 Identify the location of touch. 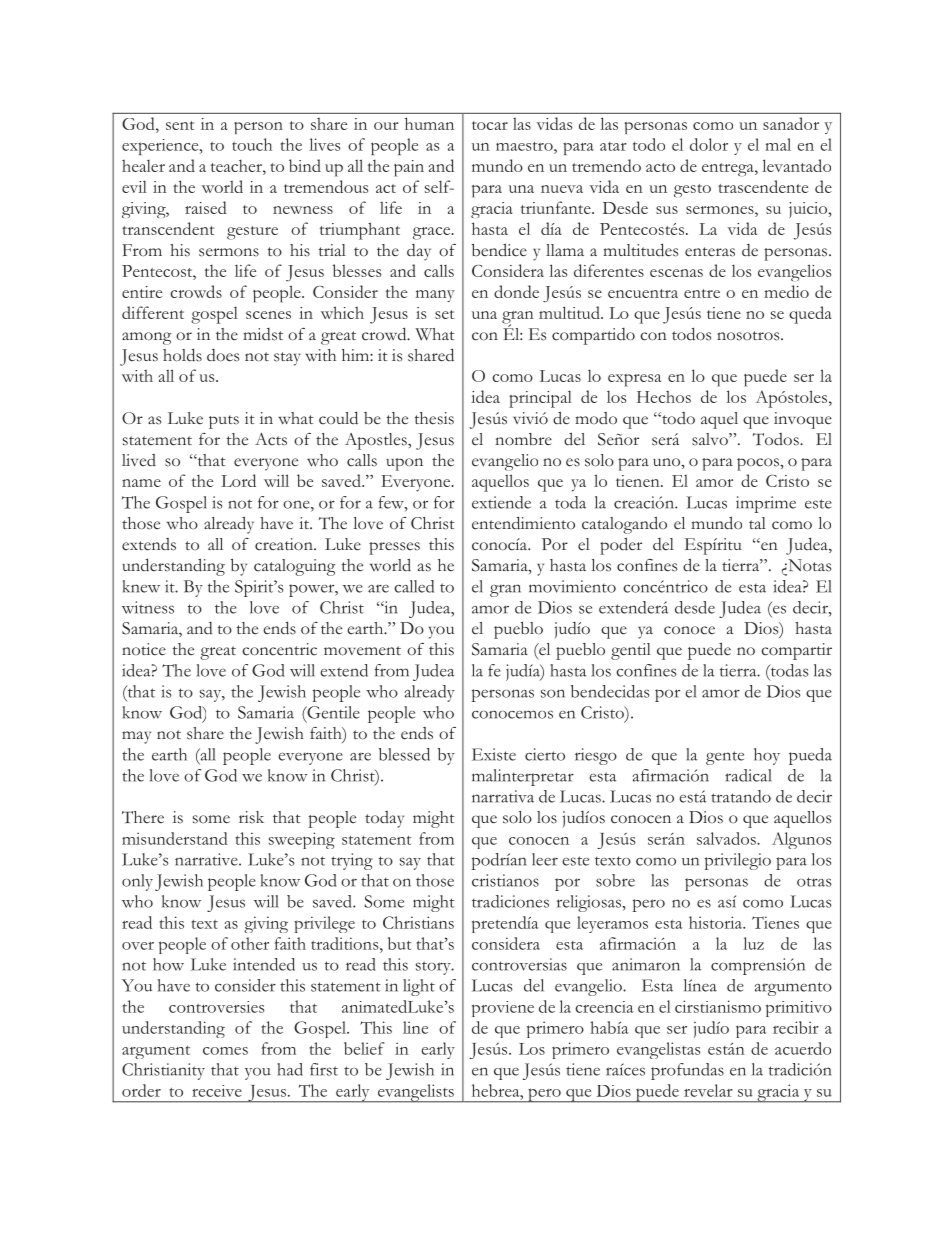
(252, 144).
